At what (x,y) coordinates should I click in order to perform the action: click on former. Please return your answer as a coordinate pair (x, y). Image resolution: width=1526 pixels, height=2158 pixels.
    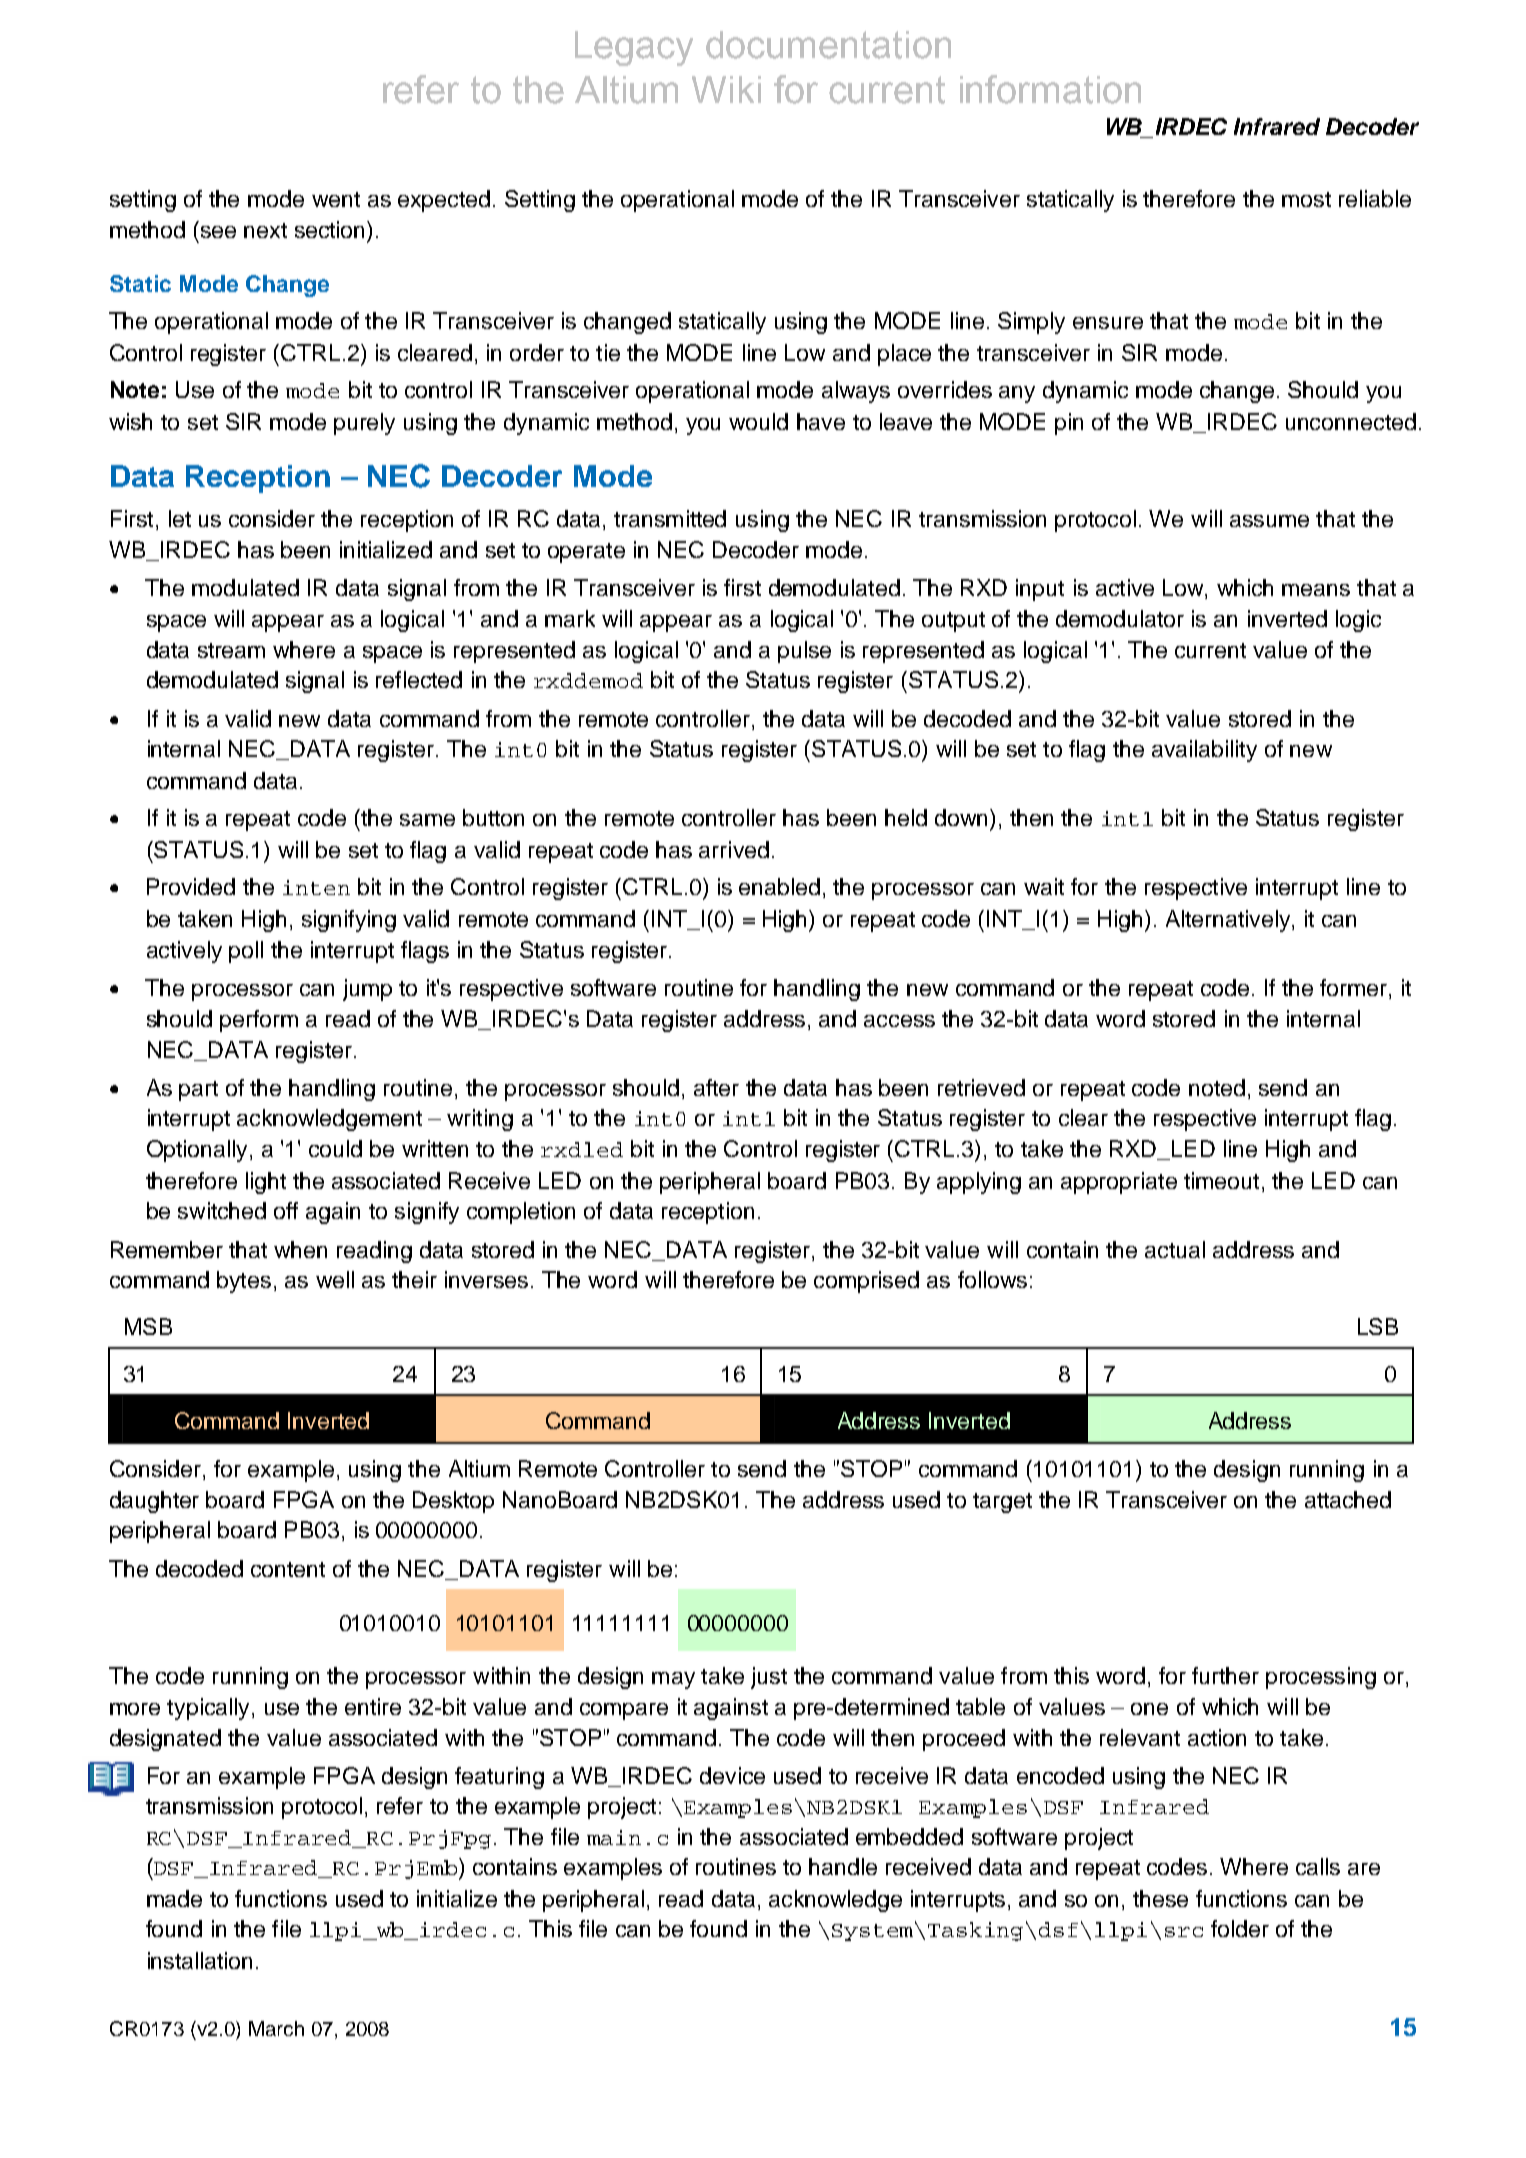
    Looking at the image, I should click on (1355, 989).
